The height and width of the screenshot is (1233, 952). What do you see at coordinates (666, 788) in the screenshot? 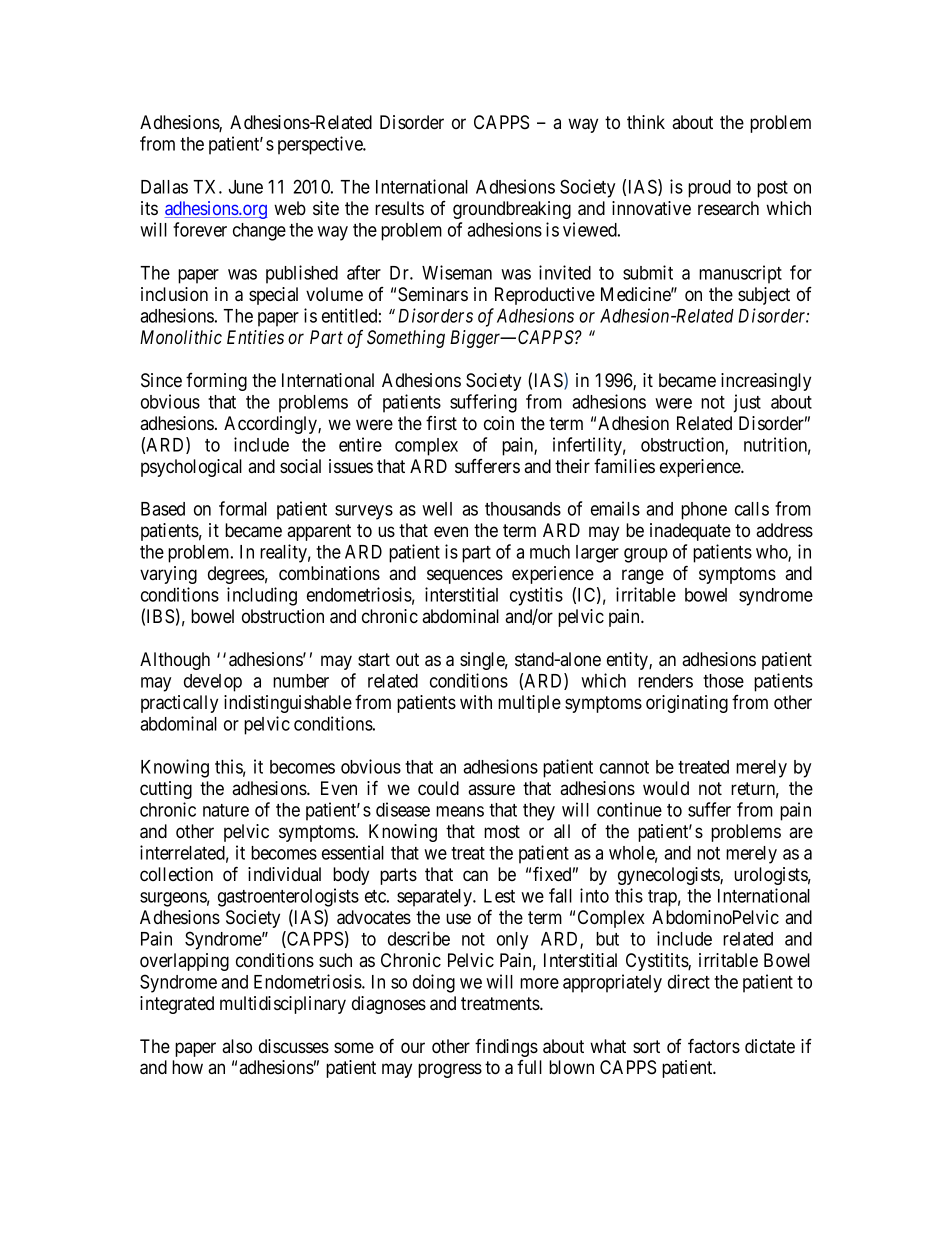
I see `would` at bounding box center [666, 788].
